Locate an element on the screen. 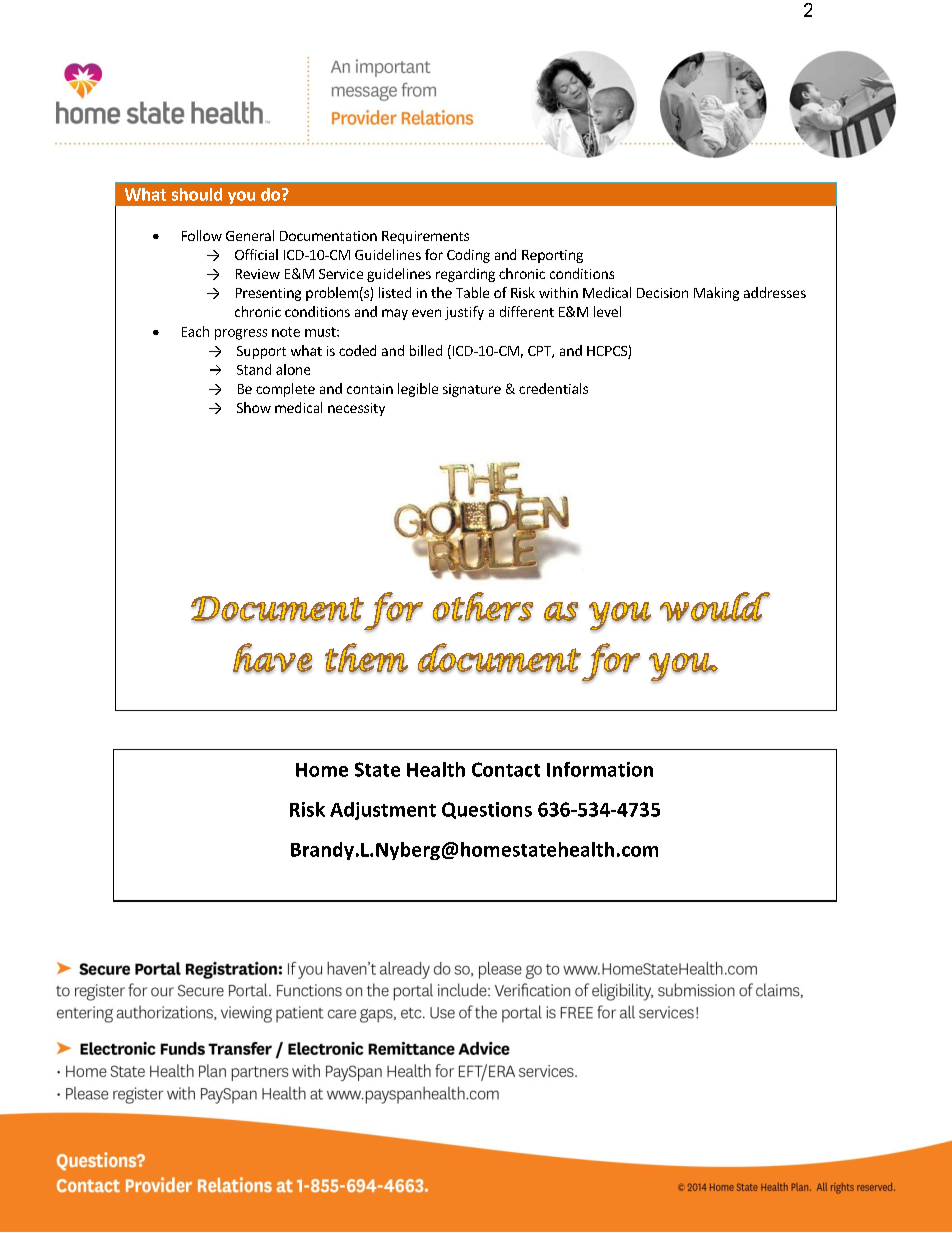 The height and width of the screenshot is (1233, 952). Requirements is located at coordinates (425, 237).
